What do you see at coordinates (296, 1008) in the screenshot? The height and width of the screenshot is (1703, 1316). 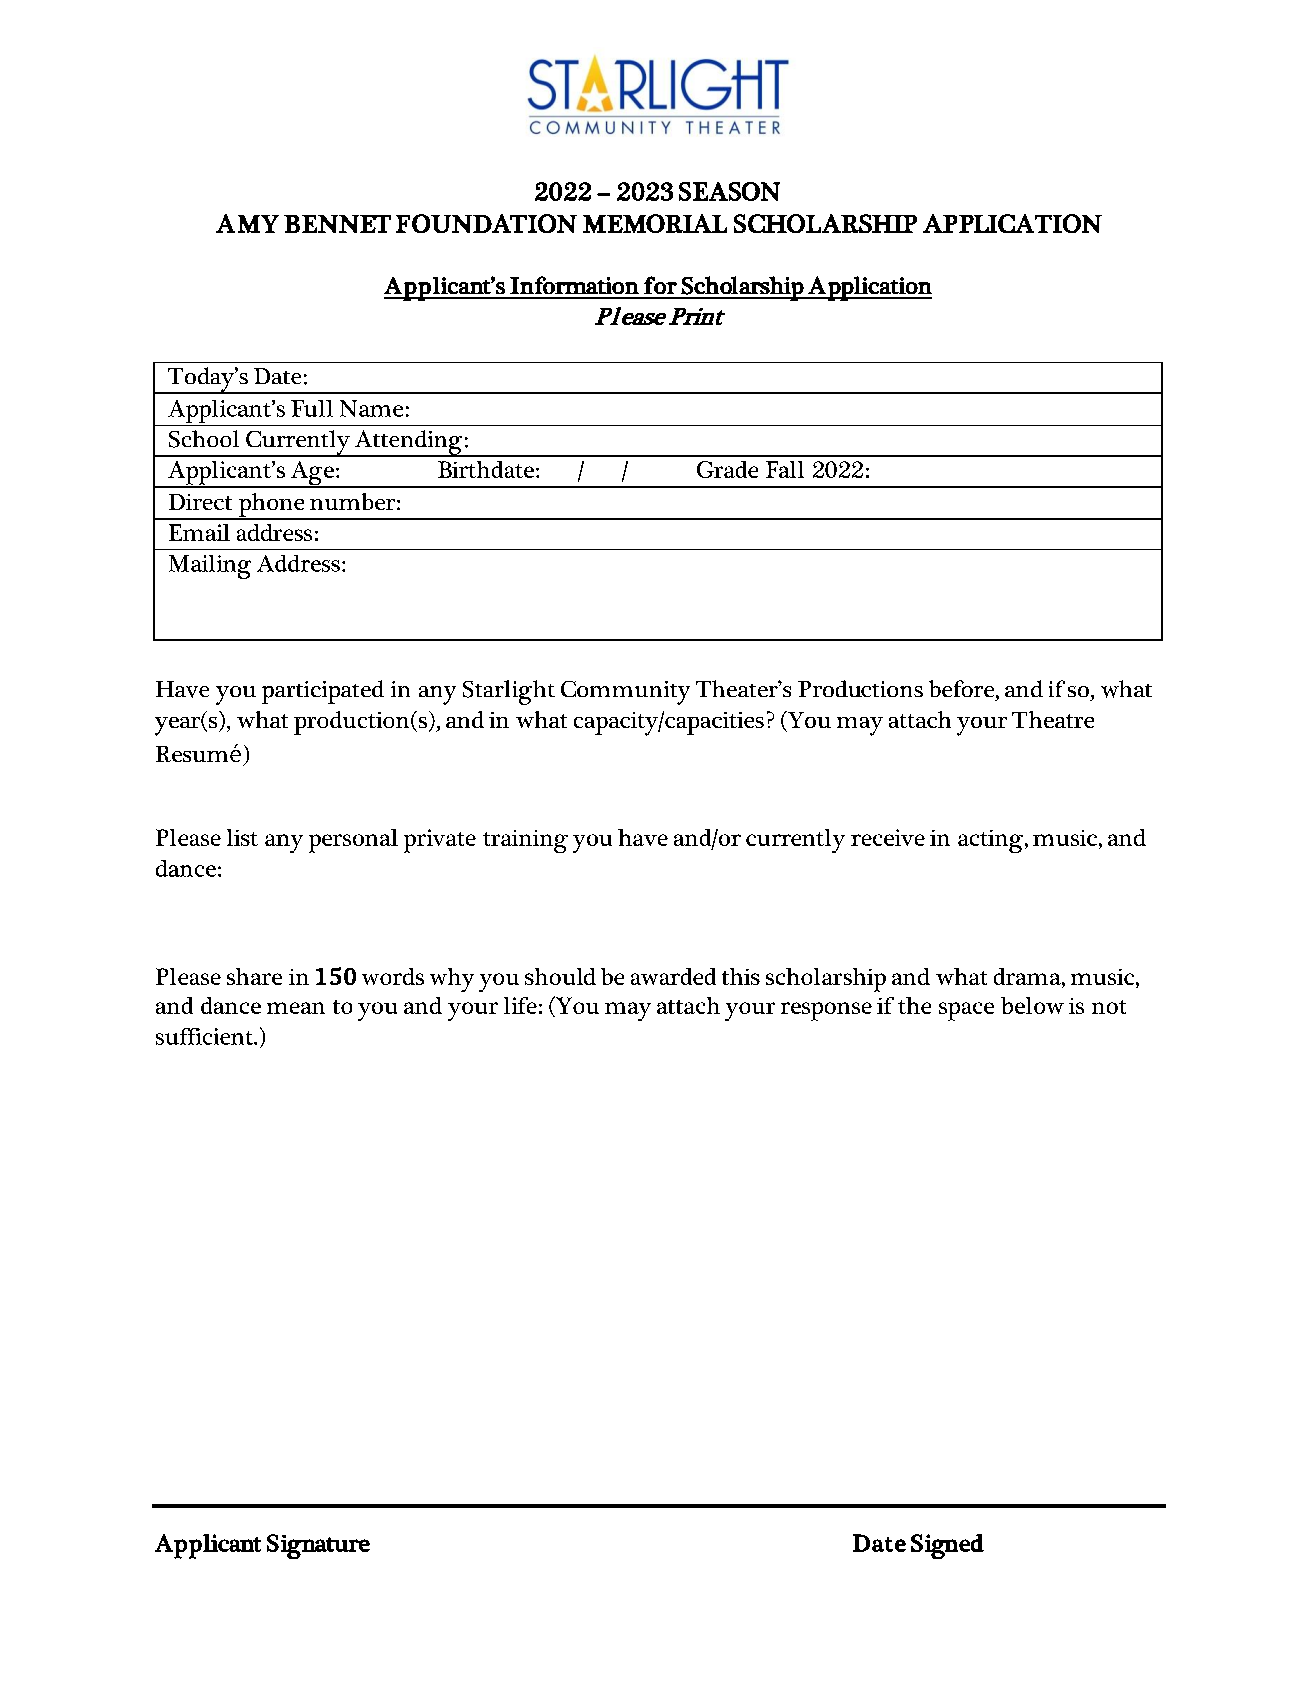 I see `mean` at bounding box center [296, 1008].
